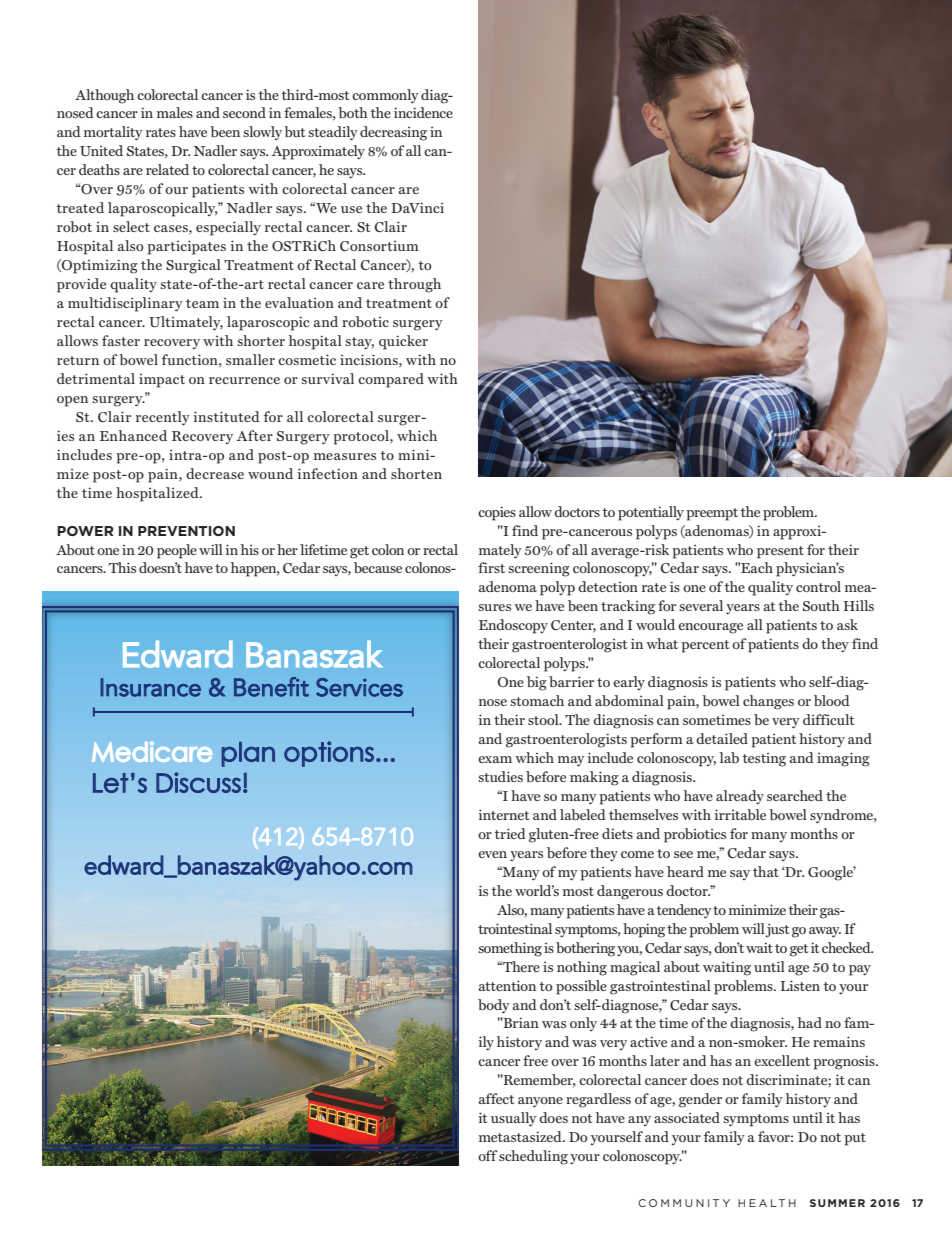 The image size is (952, 1237). I want to click on Enhanced, so click(133, 435).
